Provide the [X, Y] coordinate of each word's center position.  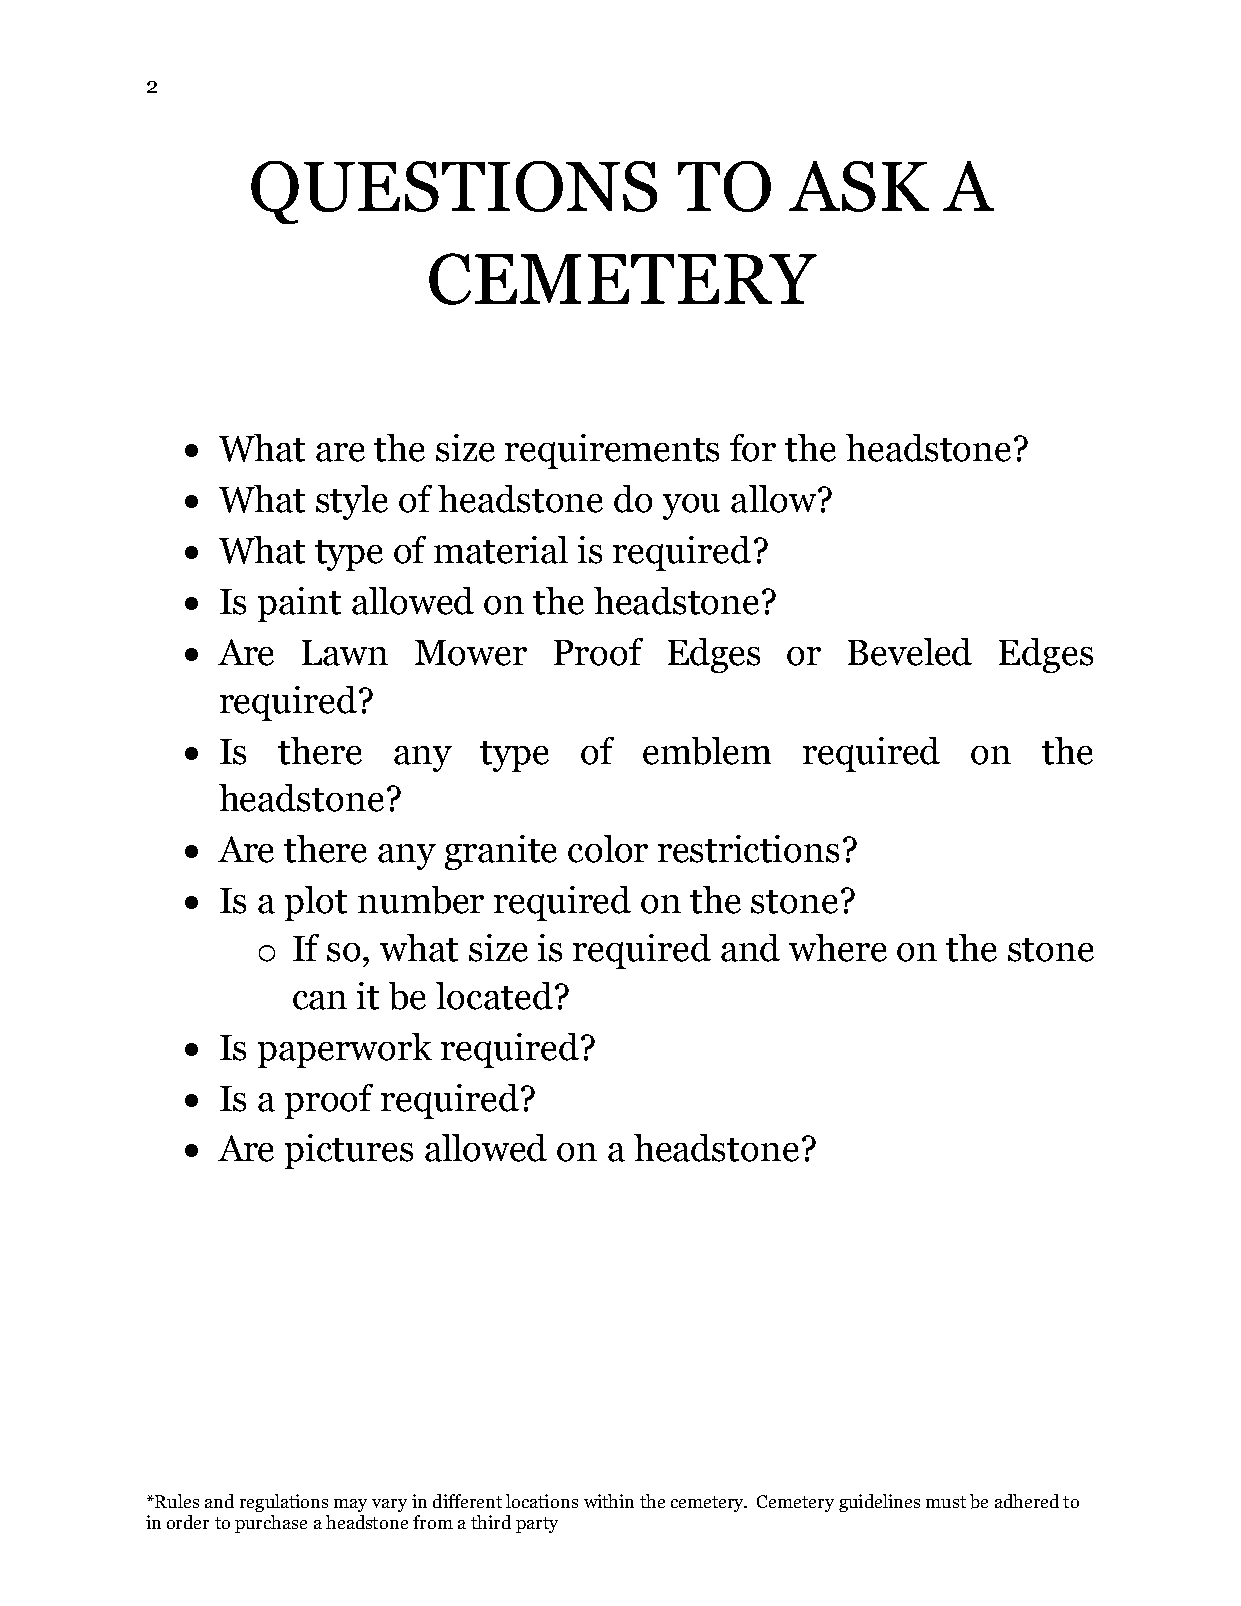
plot [316, 903]
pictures [349, 1151]
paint [299, 604]
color [608, 849]
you [691, 507]
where [838, 948]
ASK [859, 186]
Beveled [910, 652]
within [609, 1501]
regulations [284, 1503]
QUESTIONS [454, 192]
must [946, 1502]
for [753, 448]
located [494, 996]
